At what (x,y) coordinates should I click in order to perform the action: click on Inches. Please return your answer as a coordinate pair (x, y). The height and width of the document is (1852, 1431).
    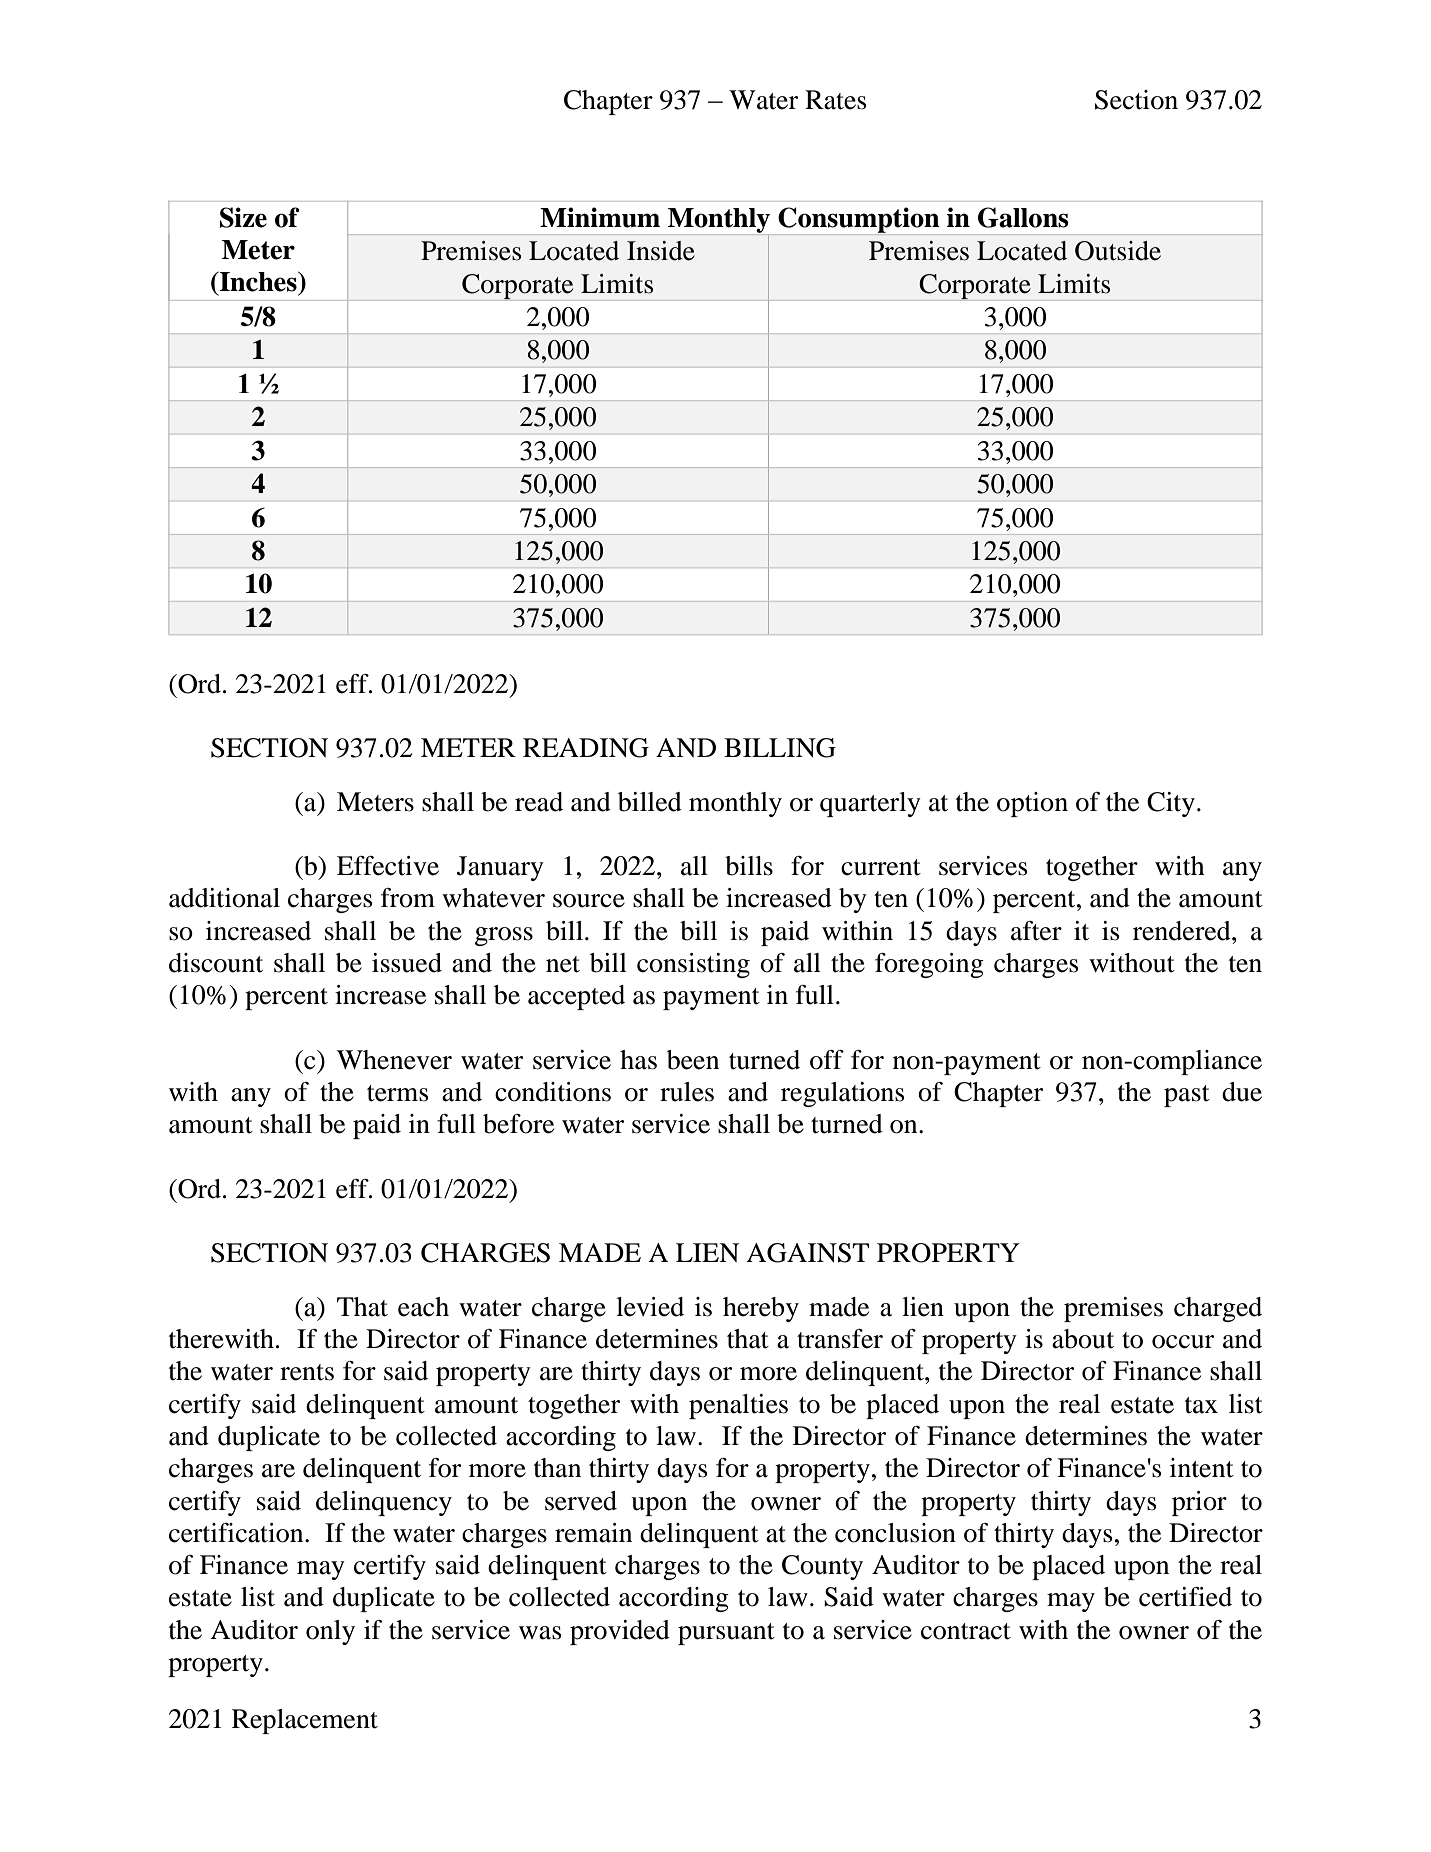
    Looking at the image, I should click on (258, 281).
